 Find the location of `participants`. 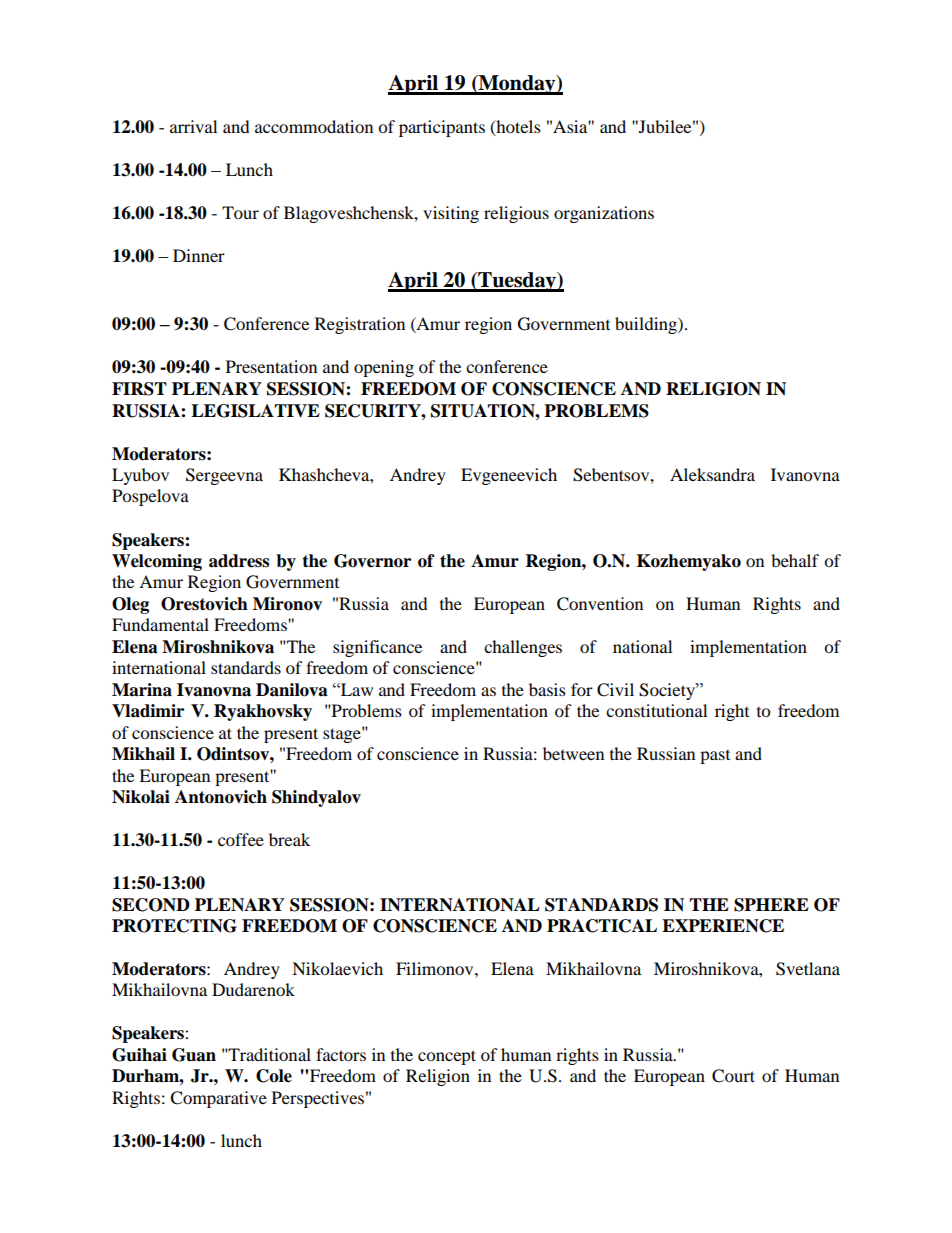

participants is located at coordinates (442, 128).
